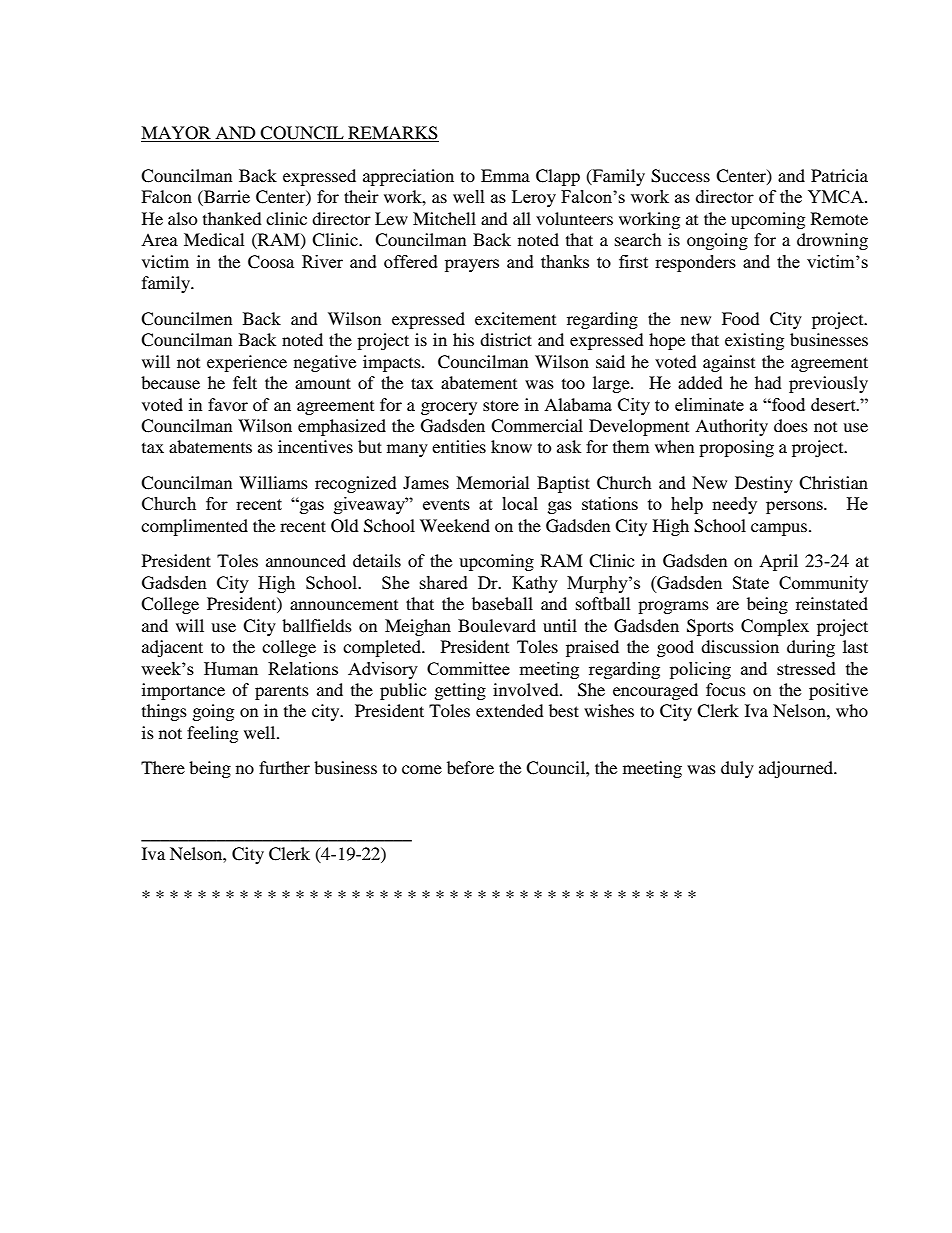 This image has height=1233, width=952. Describe the element at coordinates (502, 603) in the image. I see `baseball` at that location.
